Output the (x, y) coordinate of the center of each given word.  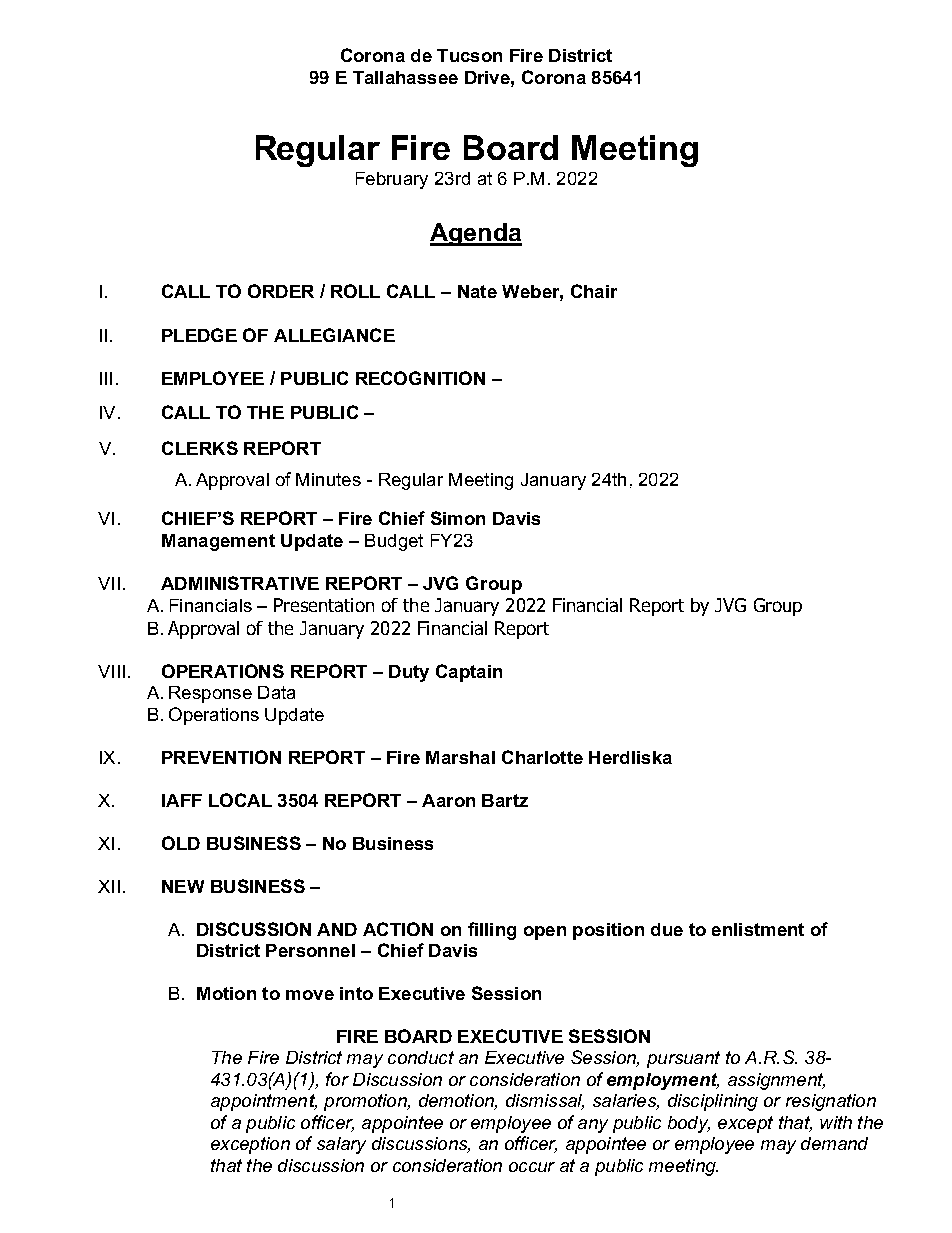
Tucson (469, 55)
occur (532, 1167)
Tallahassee (405, 77)
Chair (594, 291)
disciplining (713, 1102)
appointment (264, 1102)
